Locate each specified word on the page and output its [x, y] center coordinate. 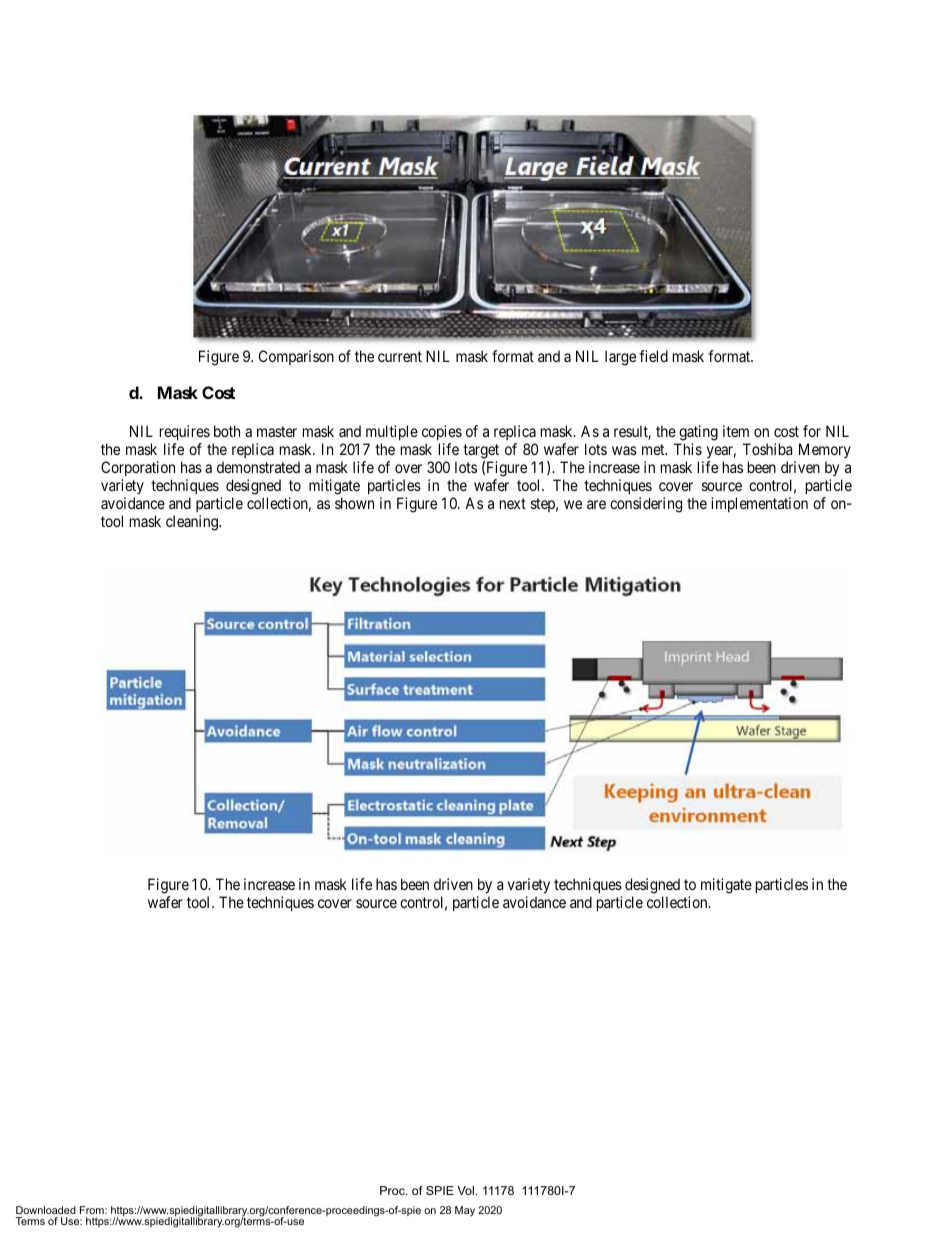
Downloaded [46, 1210]
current [400, 356]
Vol [465, 1190]
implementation [759, 504]
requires [185, 432]
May [465, 1211]
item [736, 431]
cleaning [193, 523]
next [513, 503]
